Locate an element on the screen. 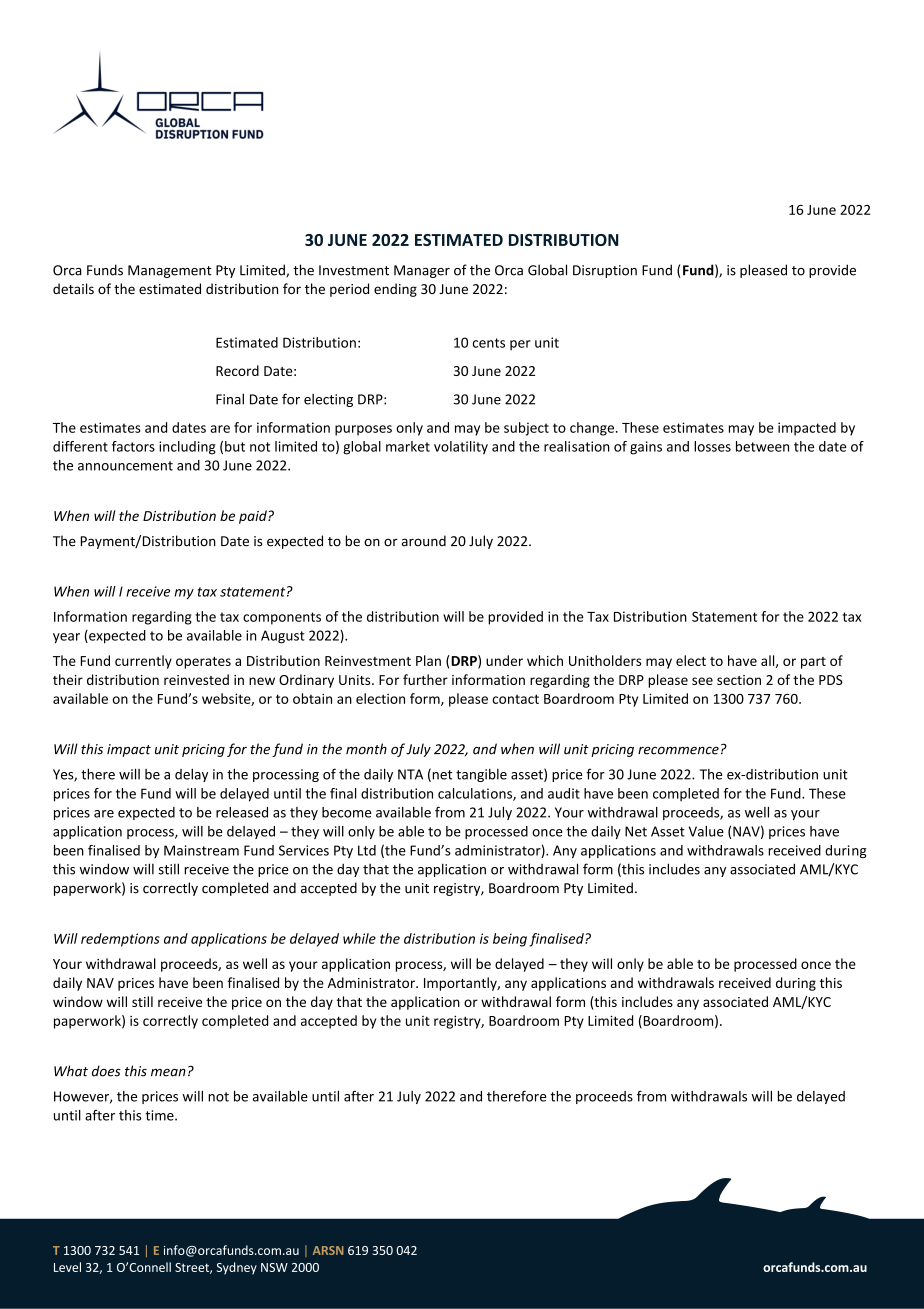  Plan is located at coordinates (428, 660).
